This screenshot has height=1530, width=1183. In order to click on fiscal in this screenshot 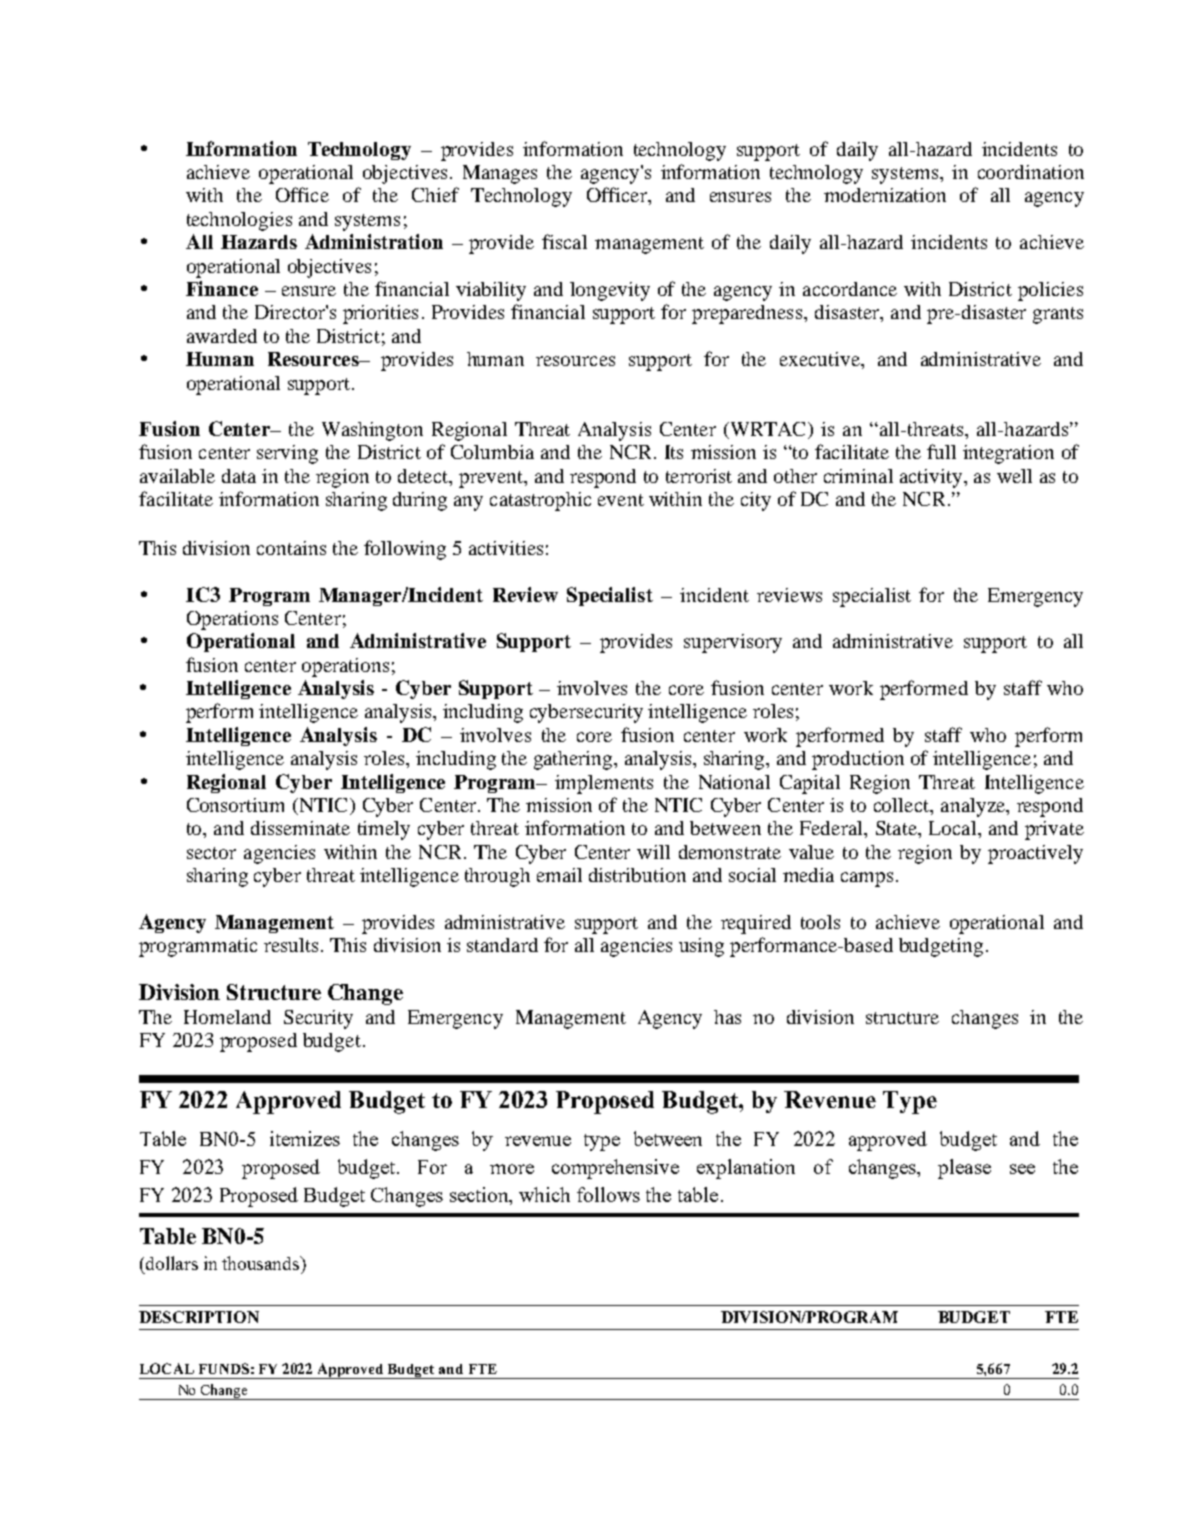, I will do `click(564, 241)`.
